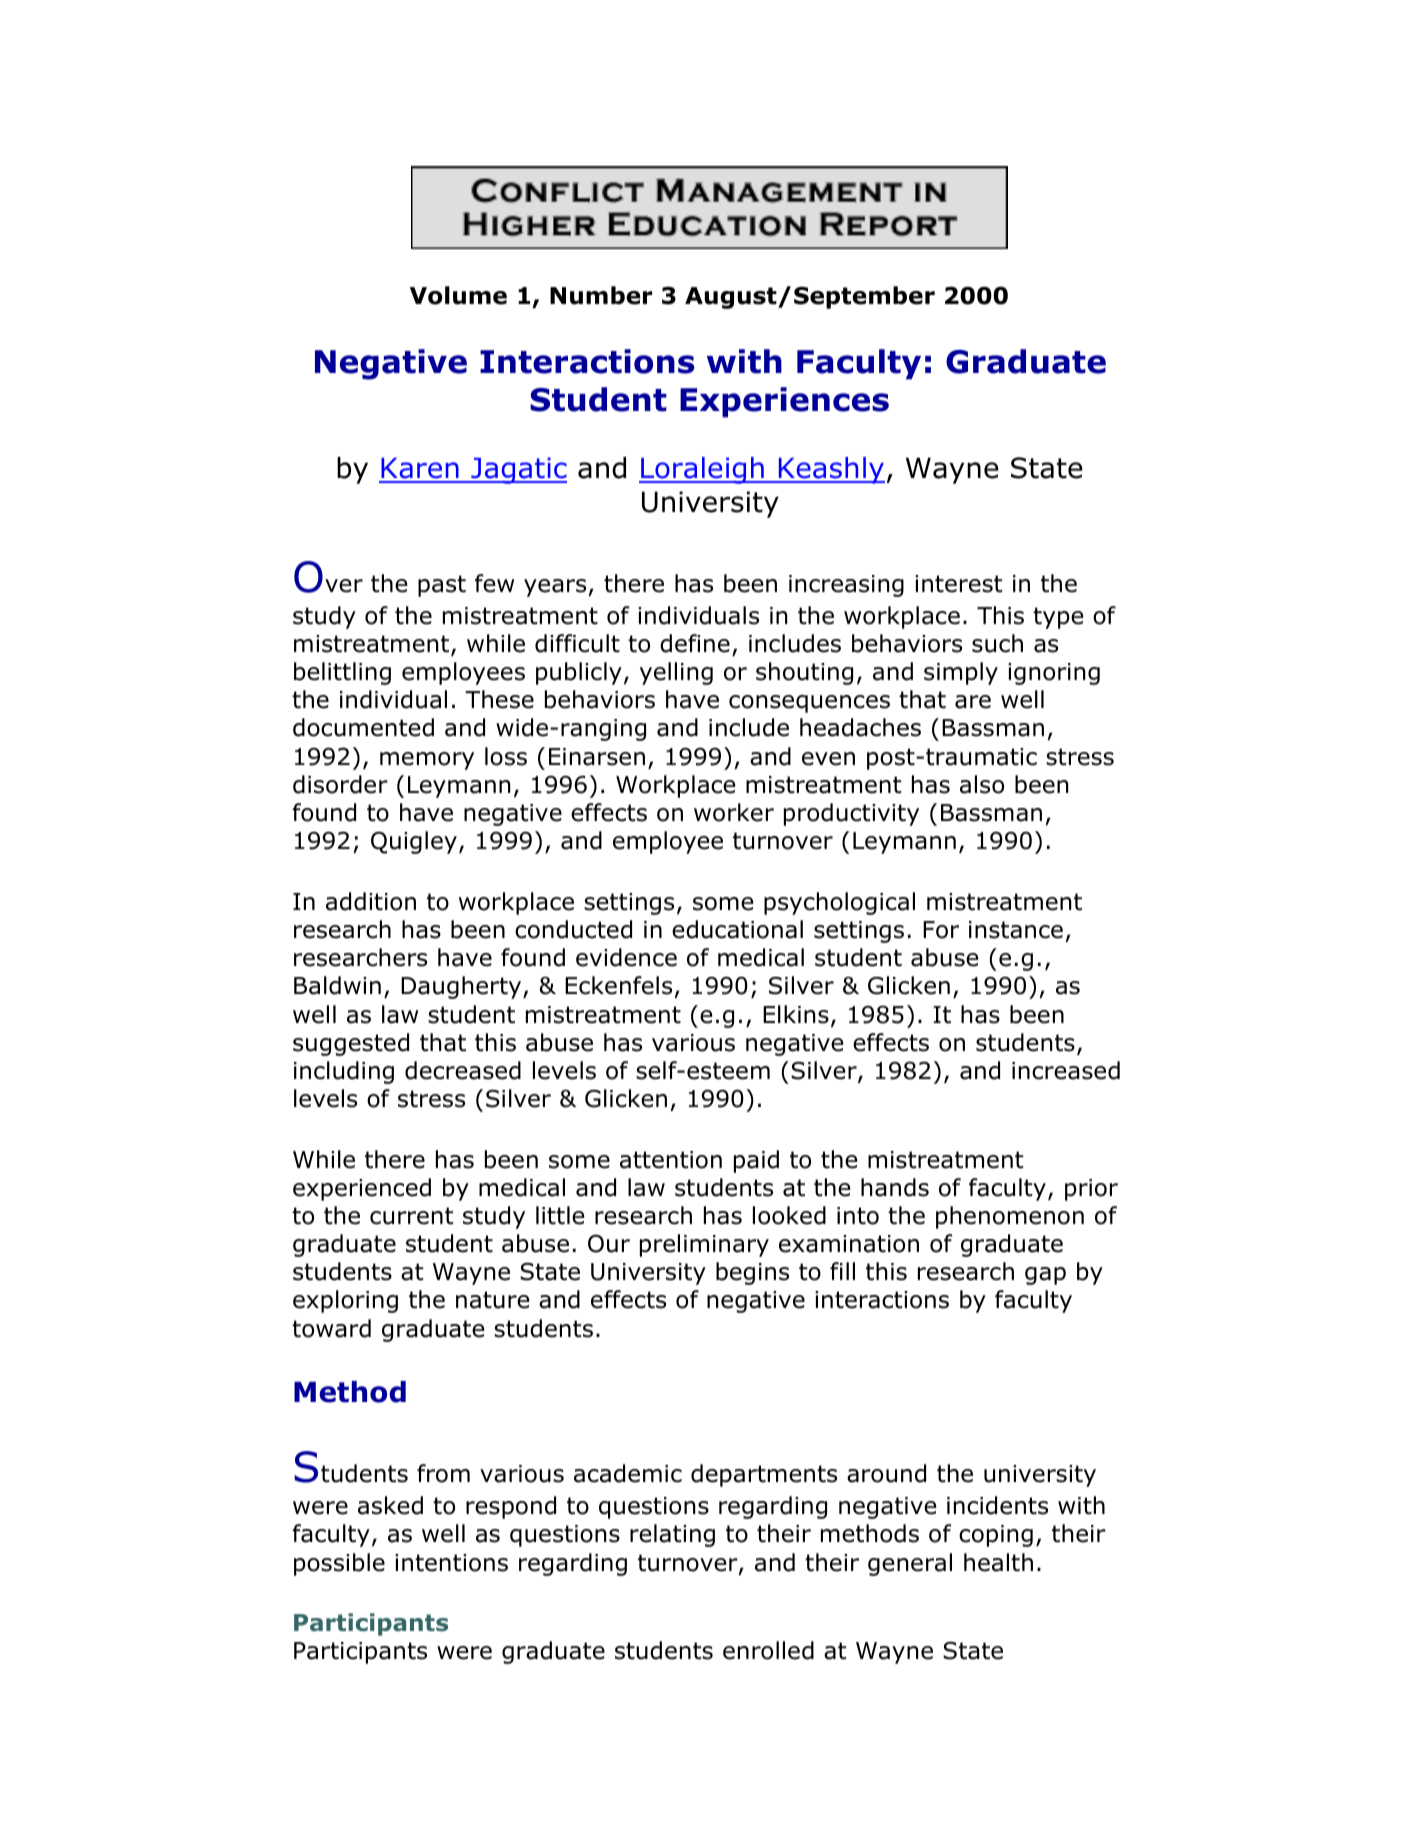 The width and height of the document is (1419, 1836). Describe the element at coordinates (737, 929) in the document. I see `educational` at that location.
